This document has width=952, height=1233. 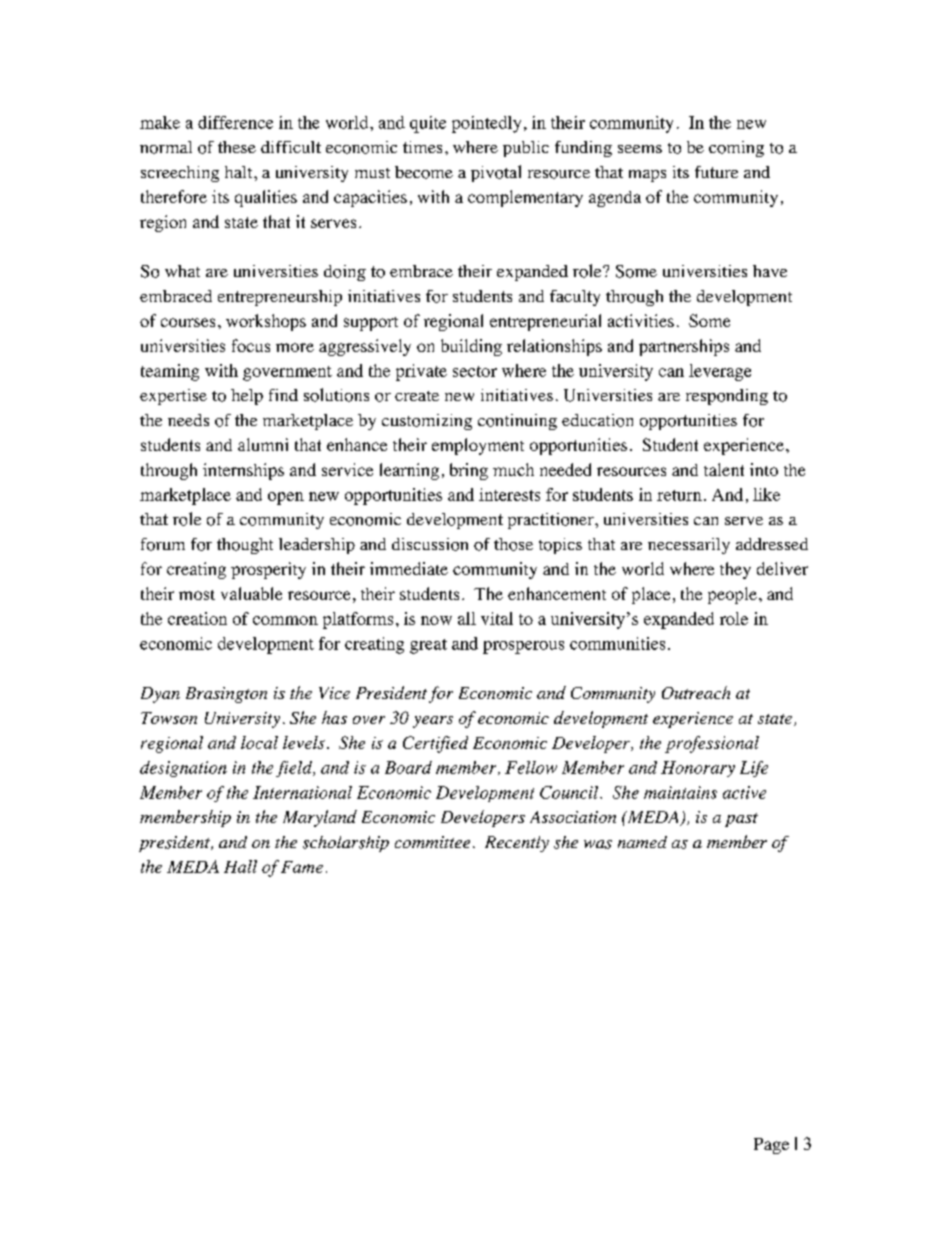 I want to click on these, so click(x=237, y=147).
